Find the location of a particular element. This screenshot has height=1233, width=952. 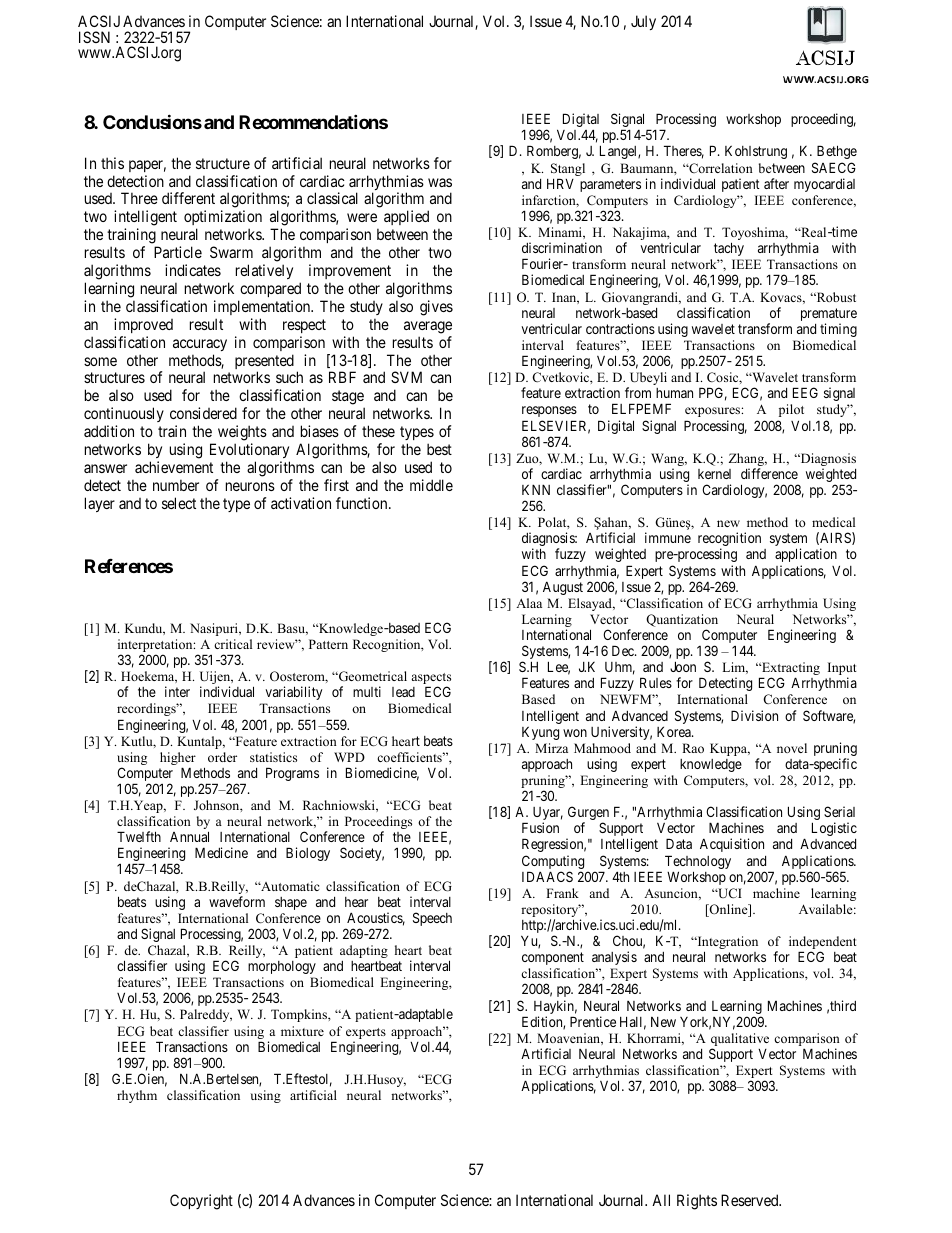

July is located at coordinates (643, 22).
